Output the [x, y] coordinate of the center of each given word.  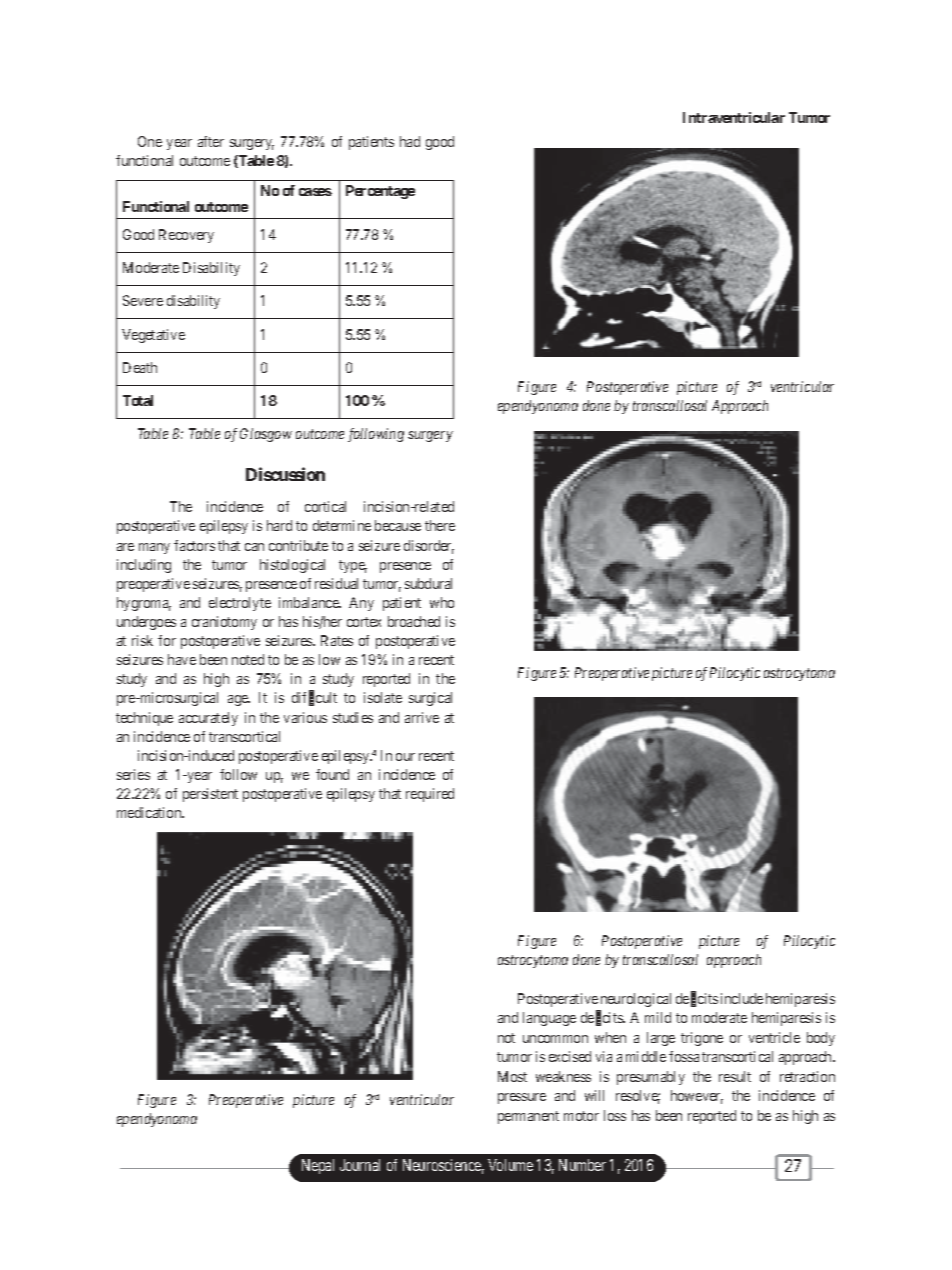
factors [194, 545]
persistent [210, 795]
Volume [510, 1165]
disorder [429, 547]
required [430, 795]
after [211, 141]
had [410, 141]
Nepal [318, 1166]
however [697, 1097]
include [742, 998]
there [440, 525]
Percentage [380, 192]
